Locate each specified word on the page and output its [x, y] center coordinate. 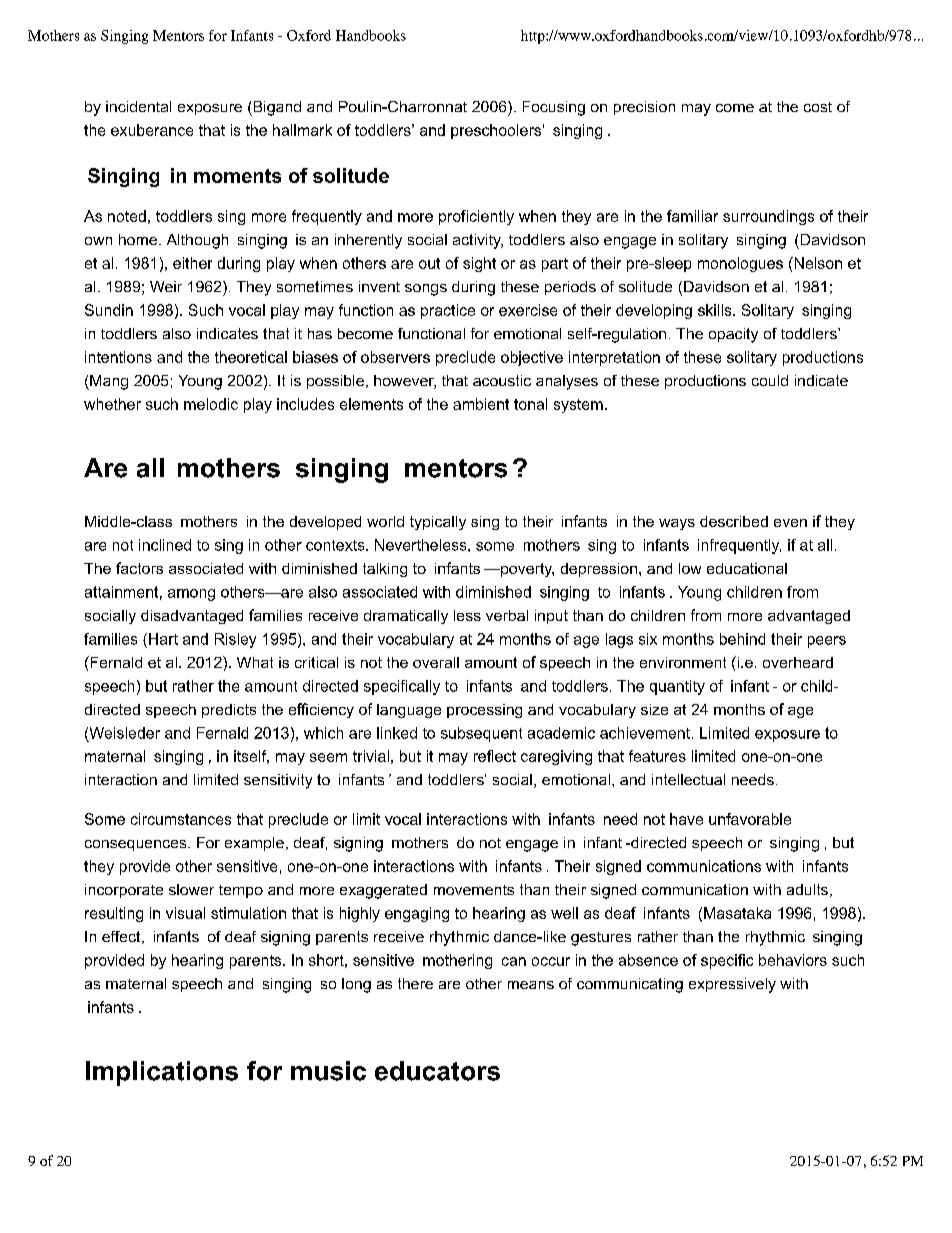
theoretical [251, 357]
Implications [162, 1073]
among [191, 595]
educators [437, 1071]
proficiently [476, 217]
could [770, 380]
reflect [495, 756]
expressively [732, 985]
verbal [507, 615]
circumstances [181, 819]
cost [818, 107]
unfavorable [750, 819]
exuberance [152, 130]
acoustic [502, 380]
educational [747, 568]
